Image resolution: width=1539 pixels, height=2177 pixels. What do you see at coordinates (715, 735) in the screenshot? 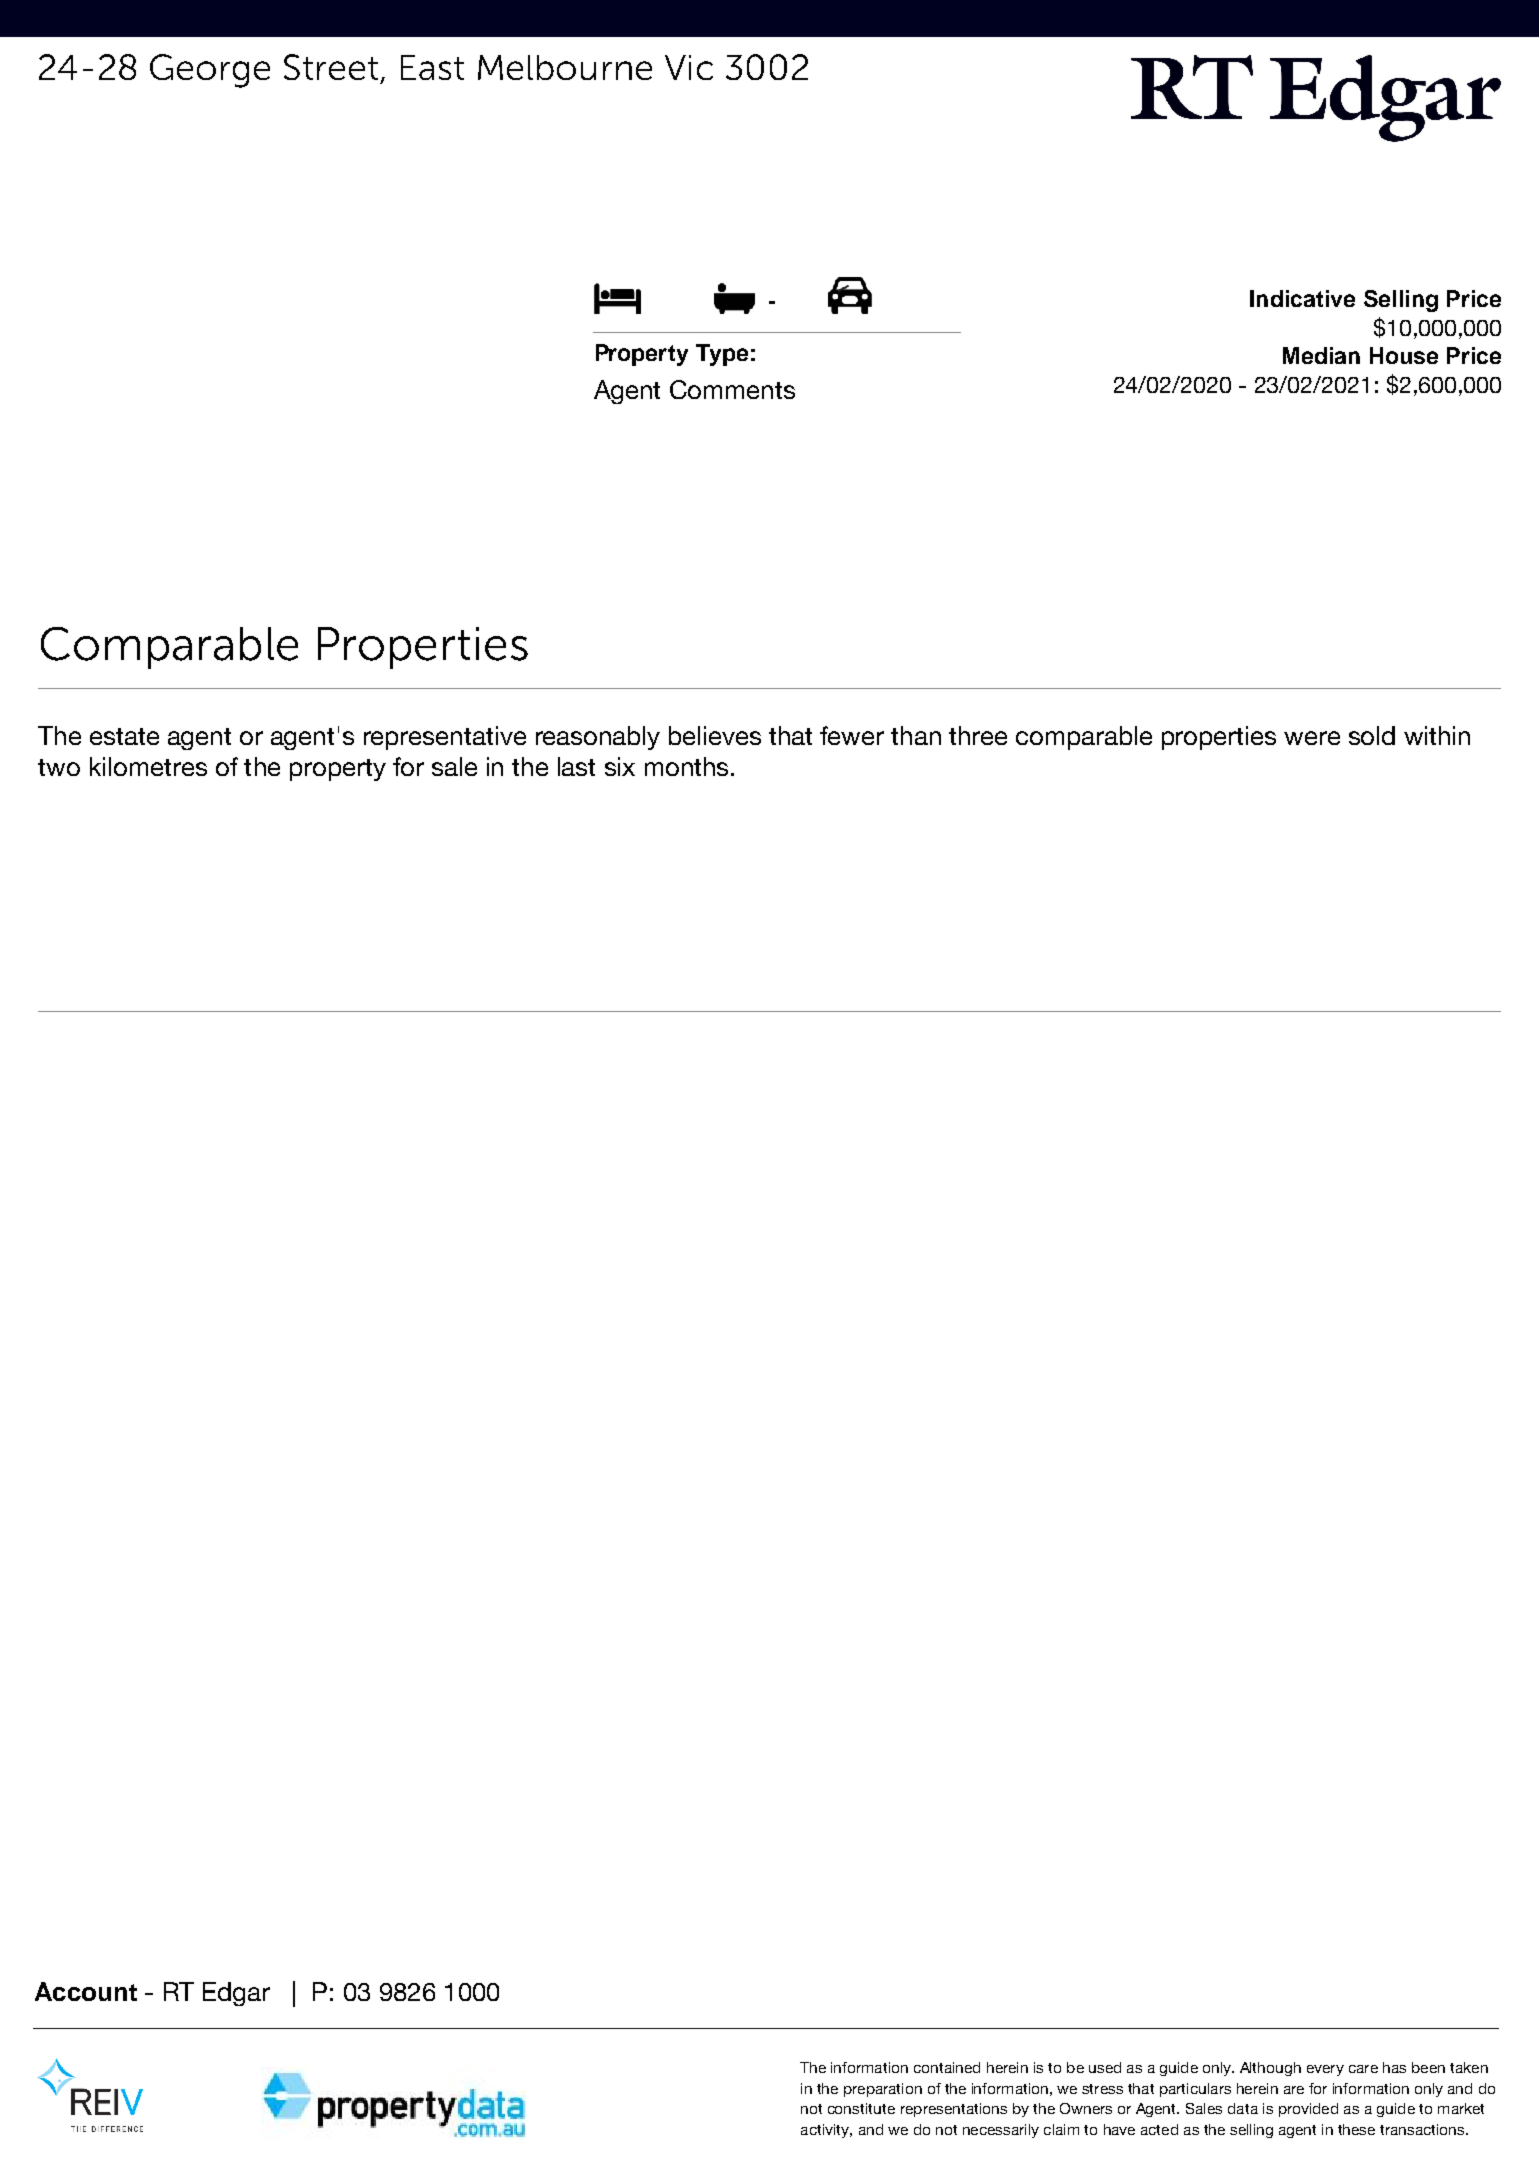
I see `believes` at bounding box center [715, 735].
